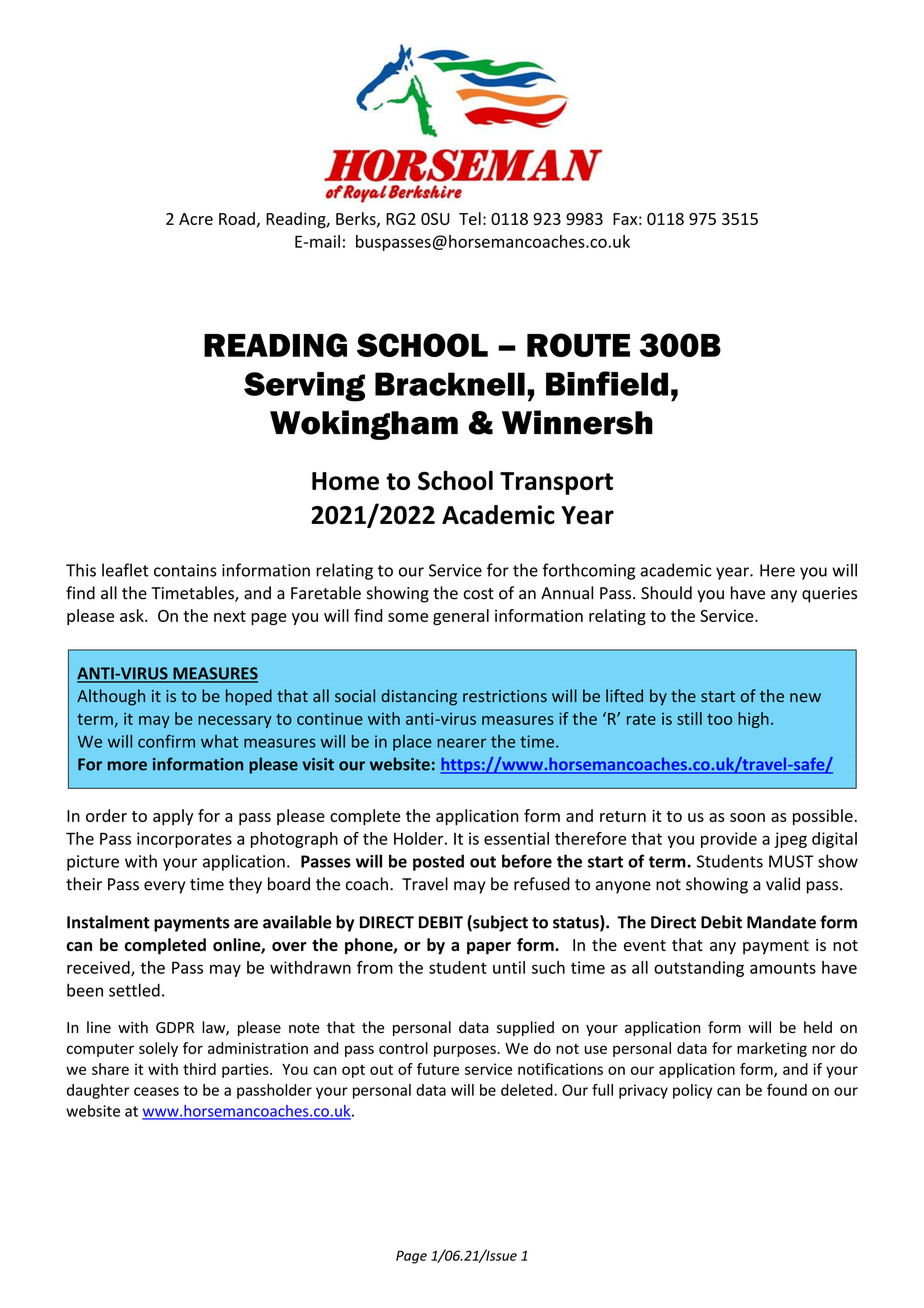 The width and height of the image is (924, 1308). What do you see at coordinates (196, 219) in the image?
I see `Acre` at bounding box center [196, 219].
